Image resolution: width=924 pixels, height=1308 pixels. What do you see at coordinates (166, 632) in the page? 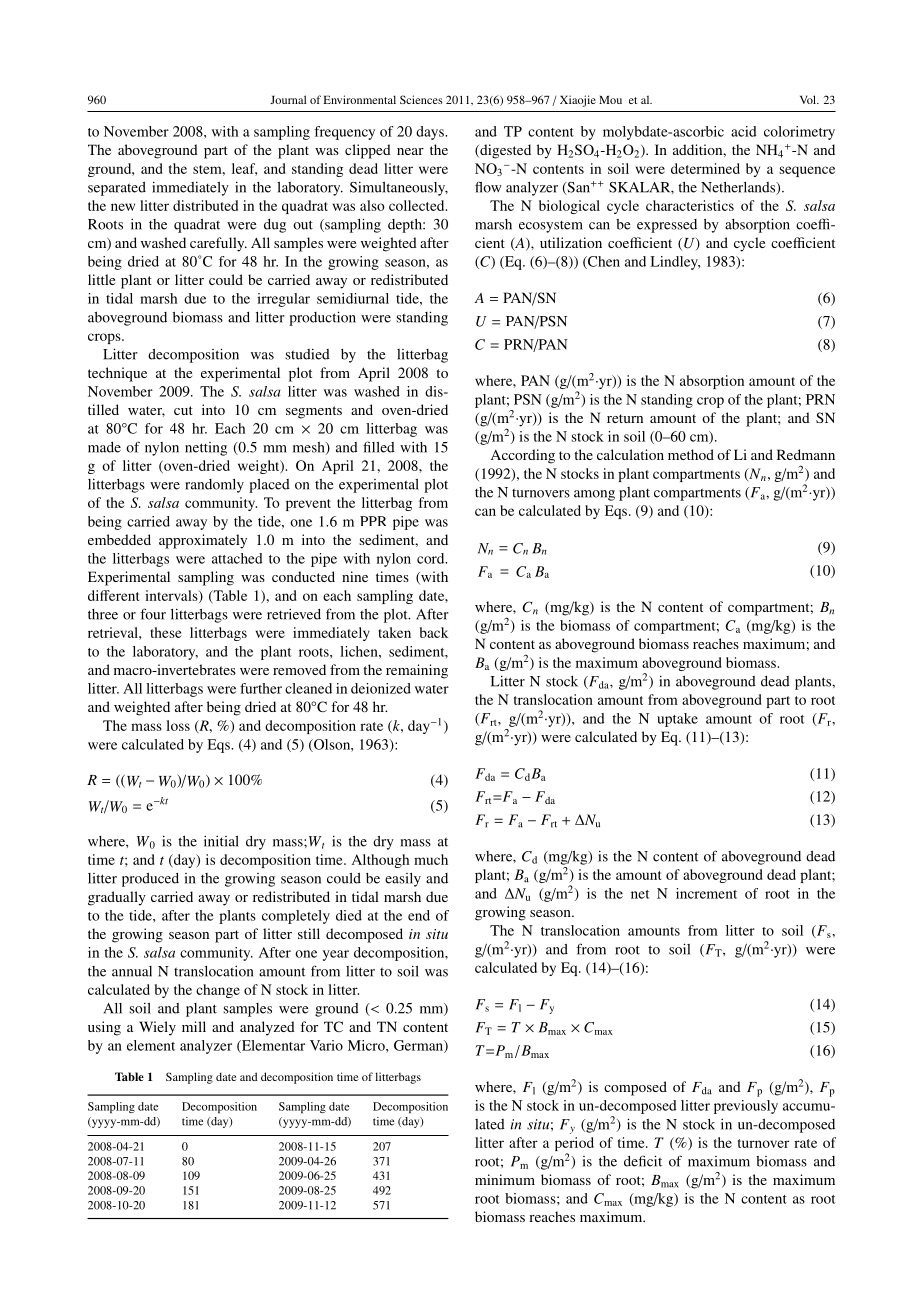
I see `these` at bounding box center [166, 632].
